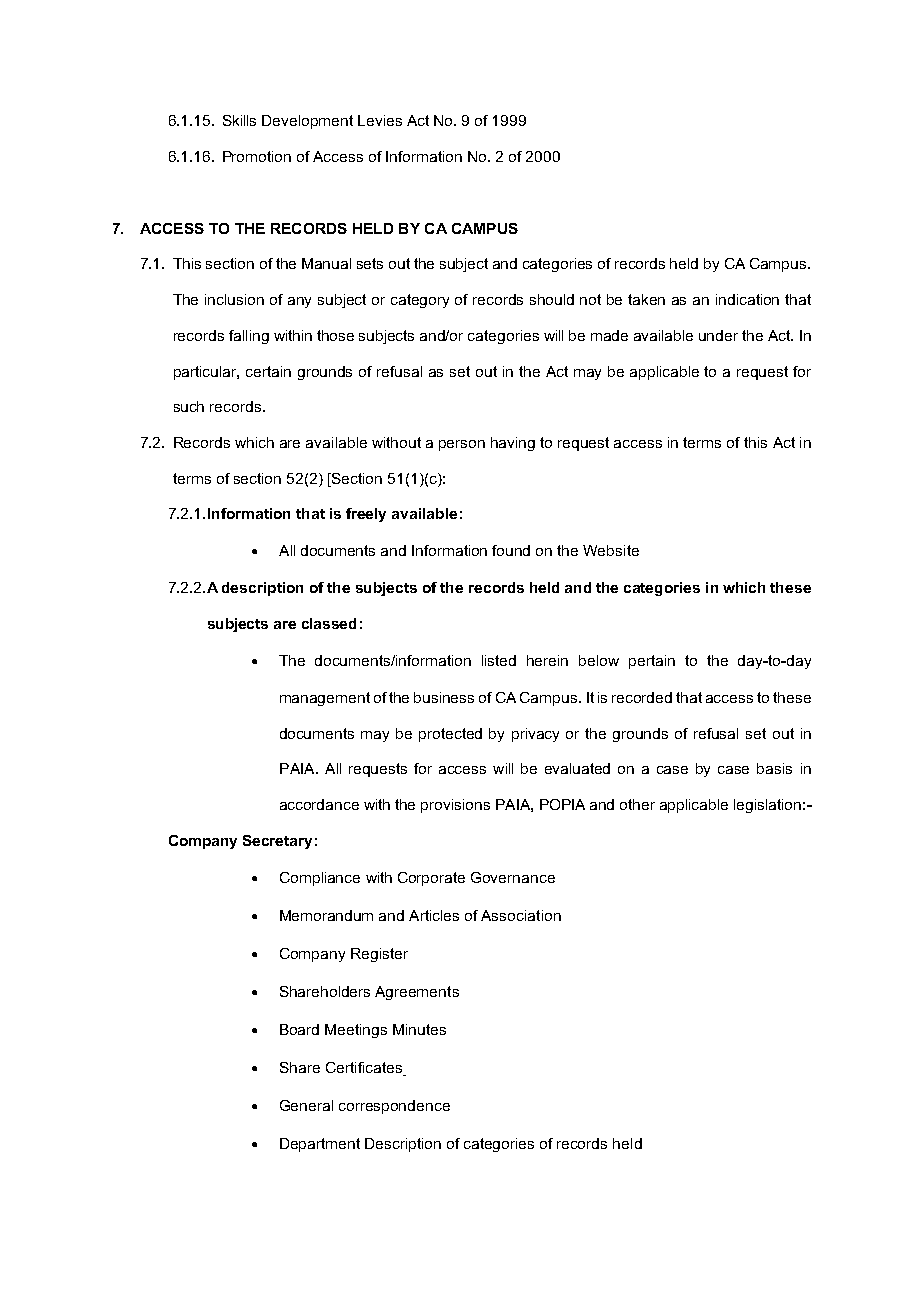  What do you see at coordinates (394, 1107) in the document?
I see `correspondence` at bounding box center [394, 1107].
